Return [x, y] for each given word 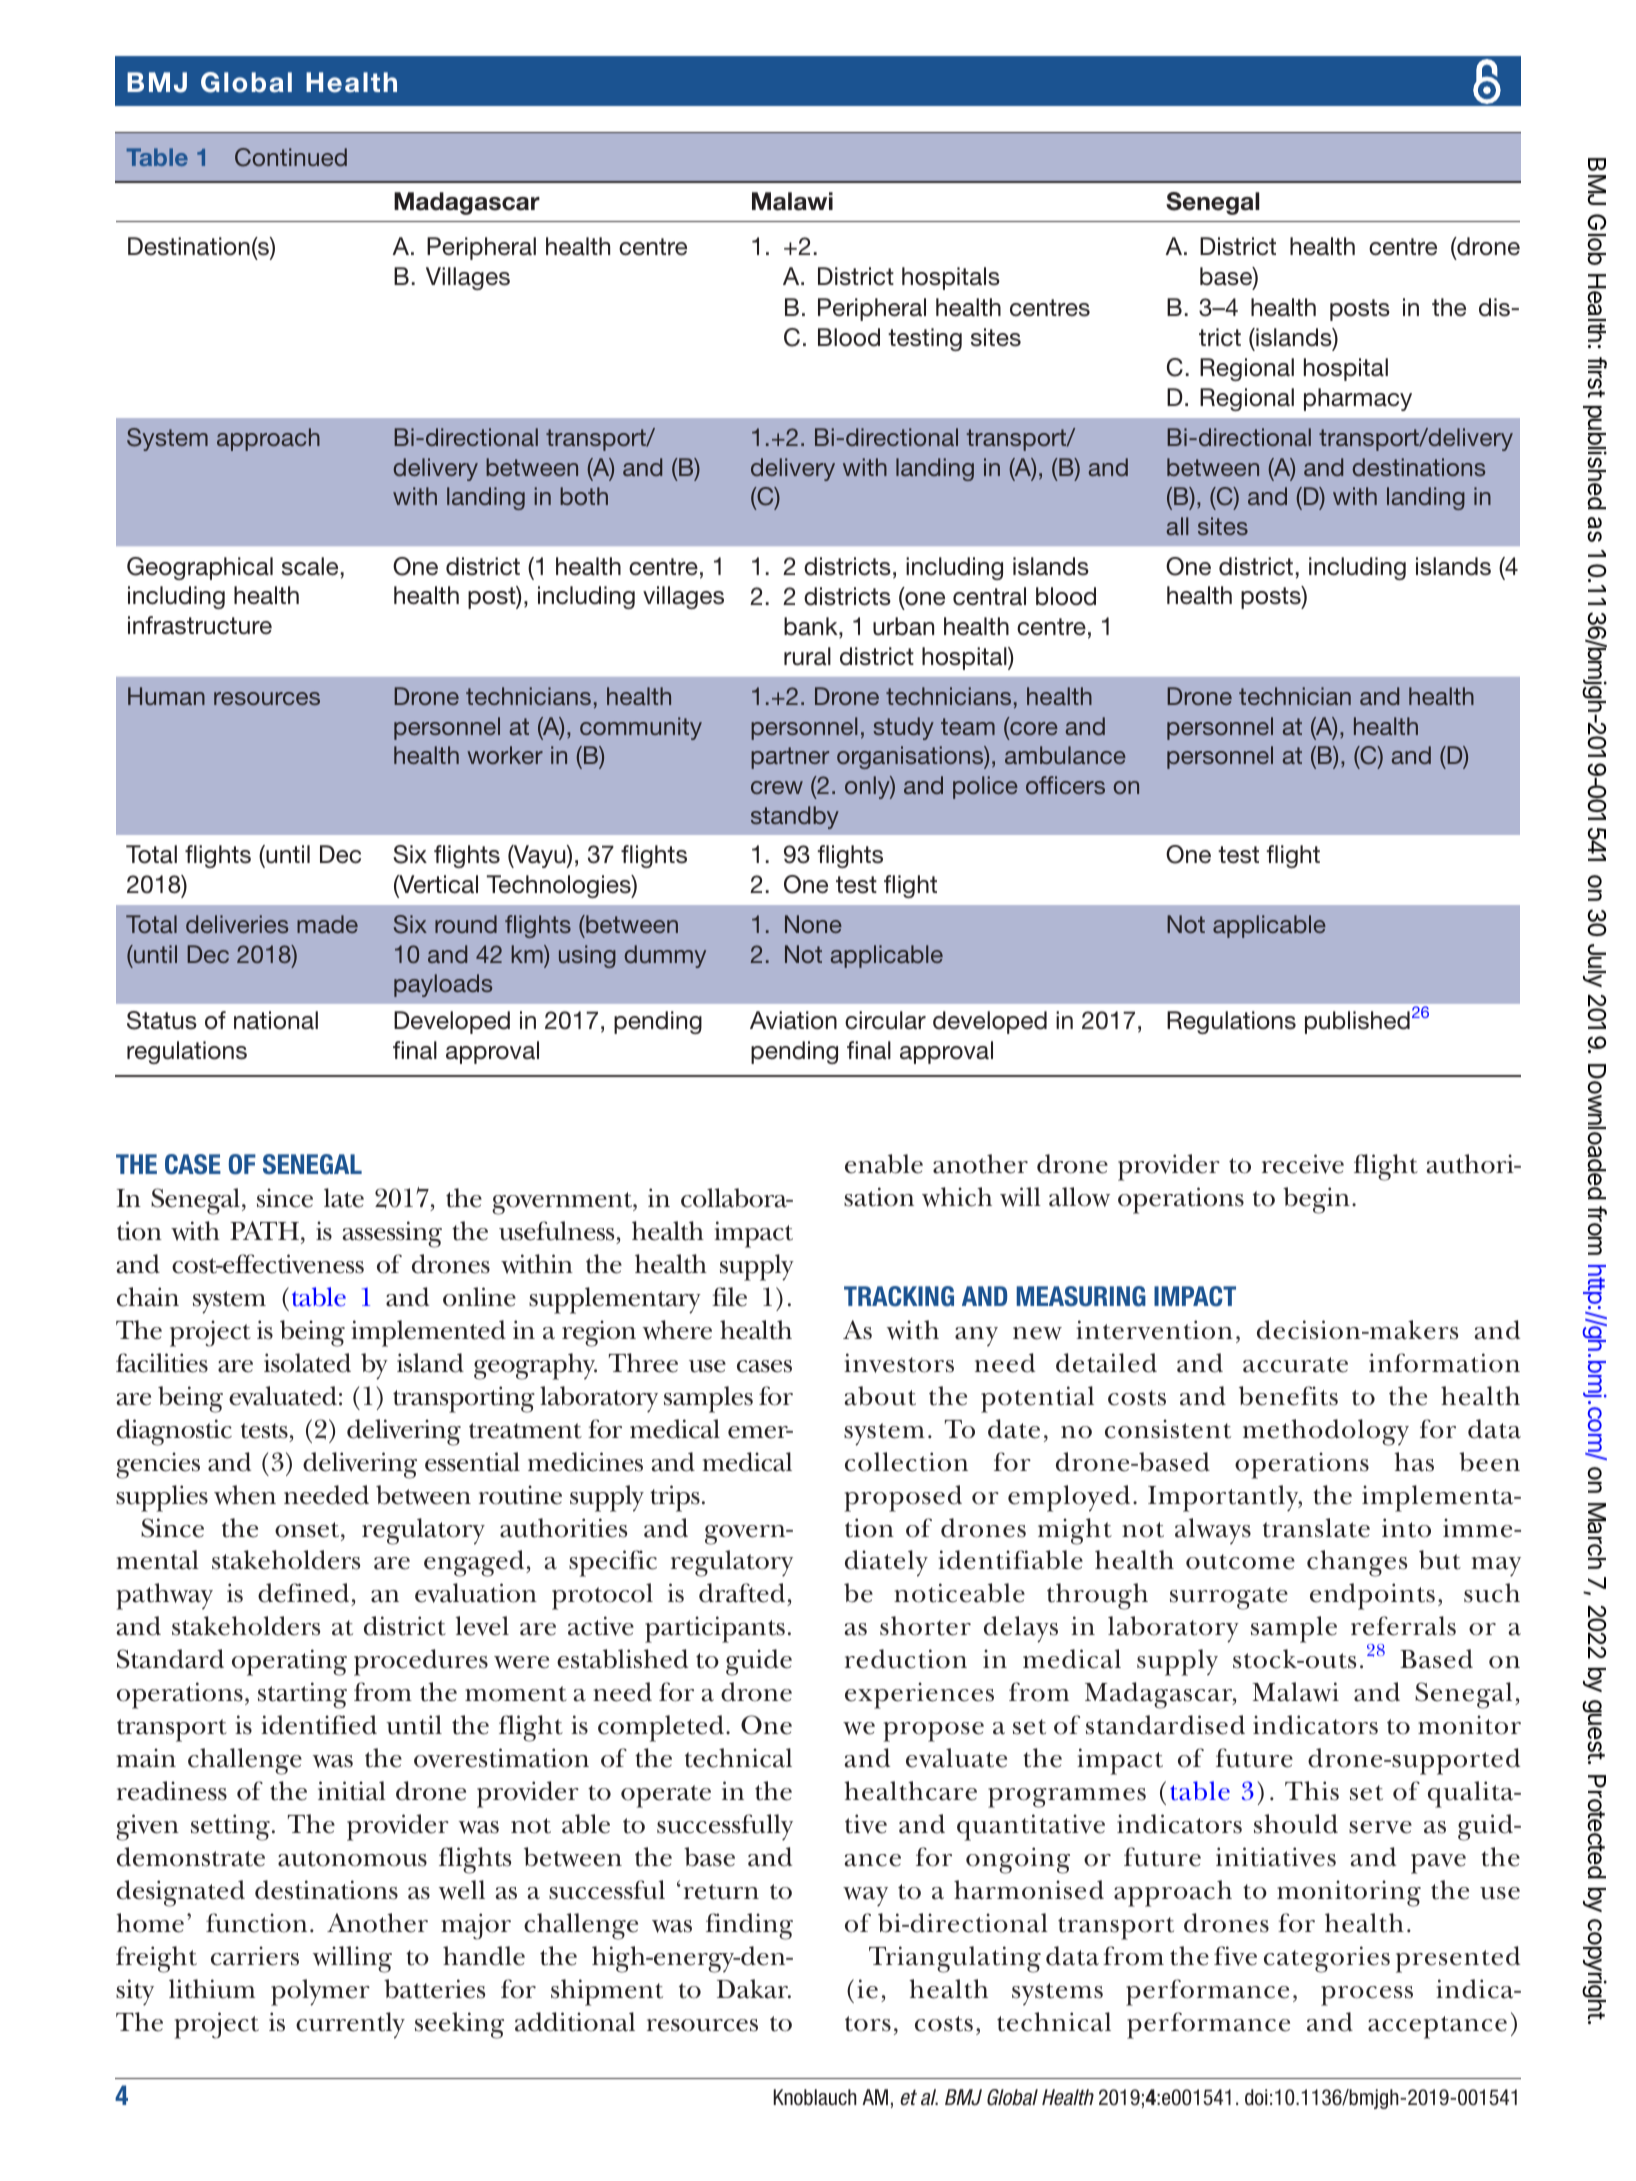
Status [162, 1020]
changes [1357, 1563]
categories [1327, 1959]
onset [308, 1530]
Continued [291, 157]
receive [1303, 1164]
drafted [743, 1594]
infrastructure [200, 625]
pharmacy [1358, 399]
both [584, 496]
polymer [320, 1992]
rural [807, 656]
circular [885, 1020]
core [1033, 730]
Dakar [754, 1989]
